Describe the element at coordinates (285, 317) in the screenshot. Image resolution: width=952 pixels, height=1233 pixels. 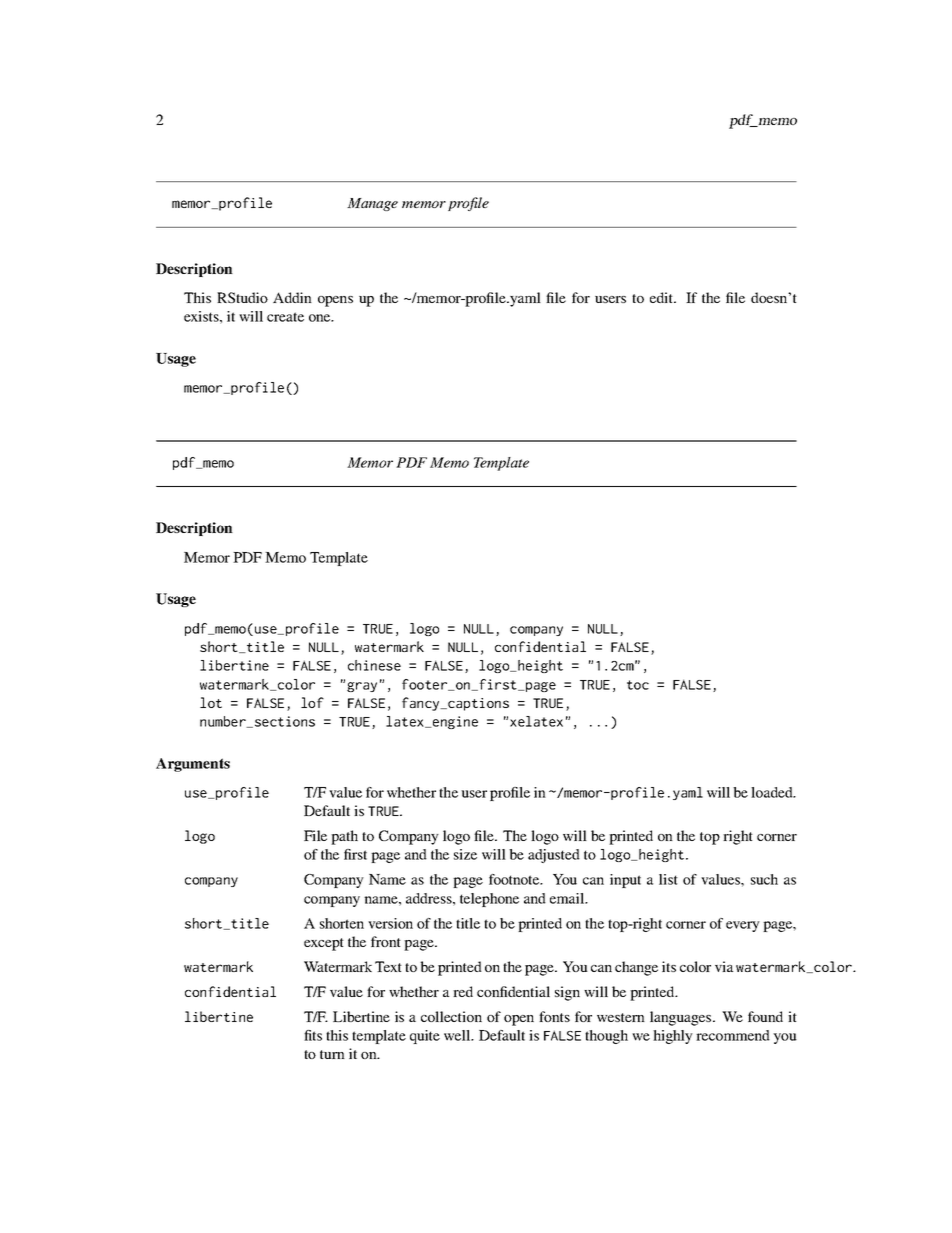
I see `create` at that location.
